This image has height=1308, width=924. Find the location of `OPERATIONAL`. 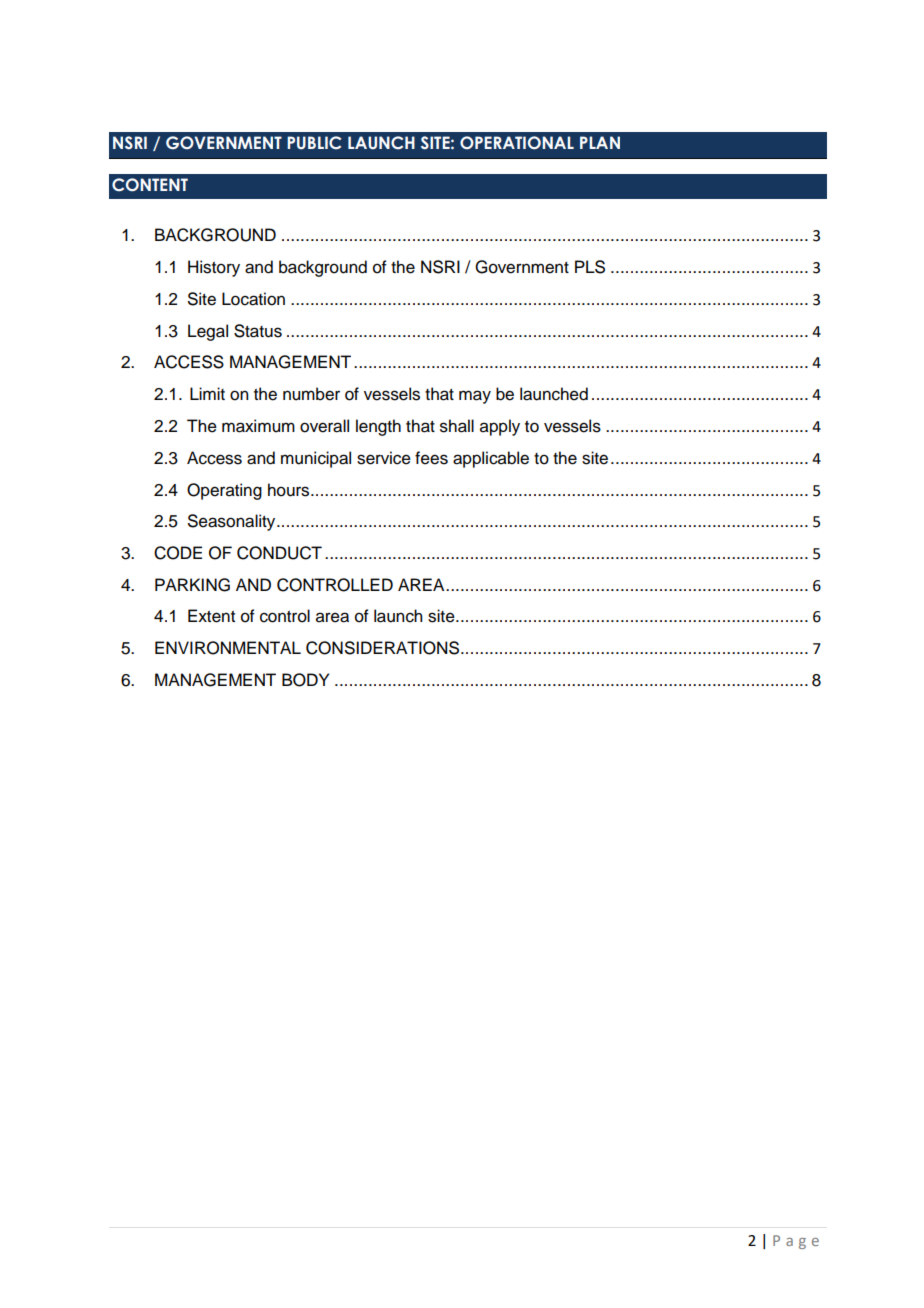

OPERATIONAL is located at coordinates (517, 143).
